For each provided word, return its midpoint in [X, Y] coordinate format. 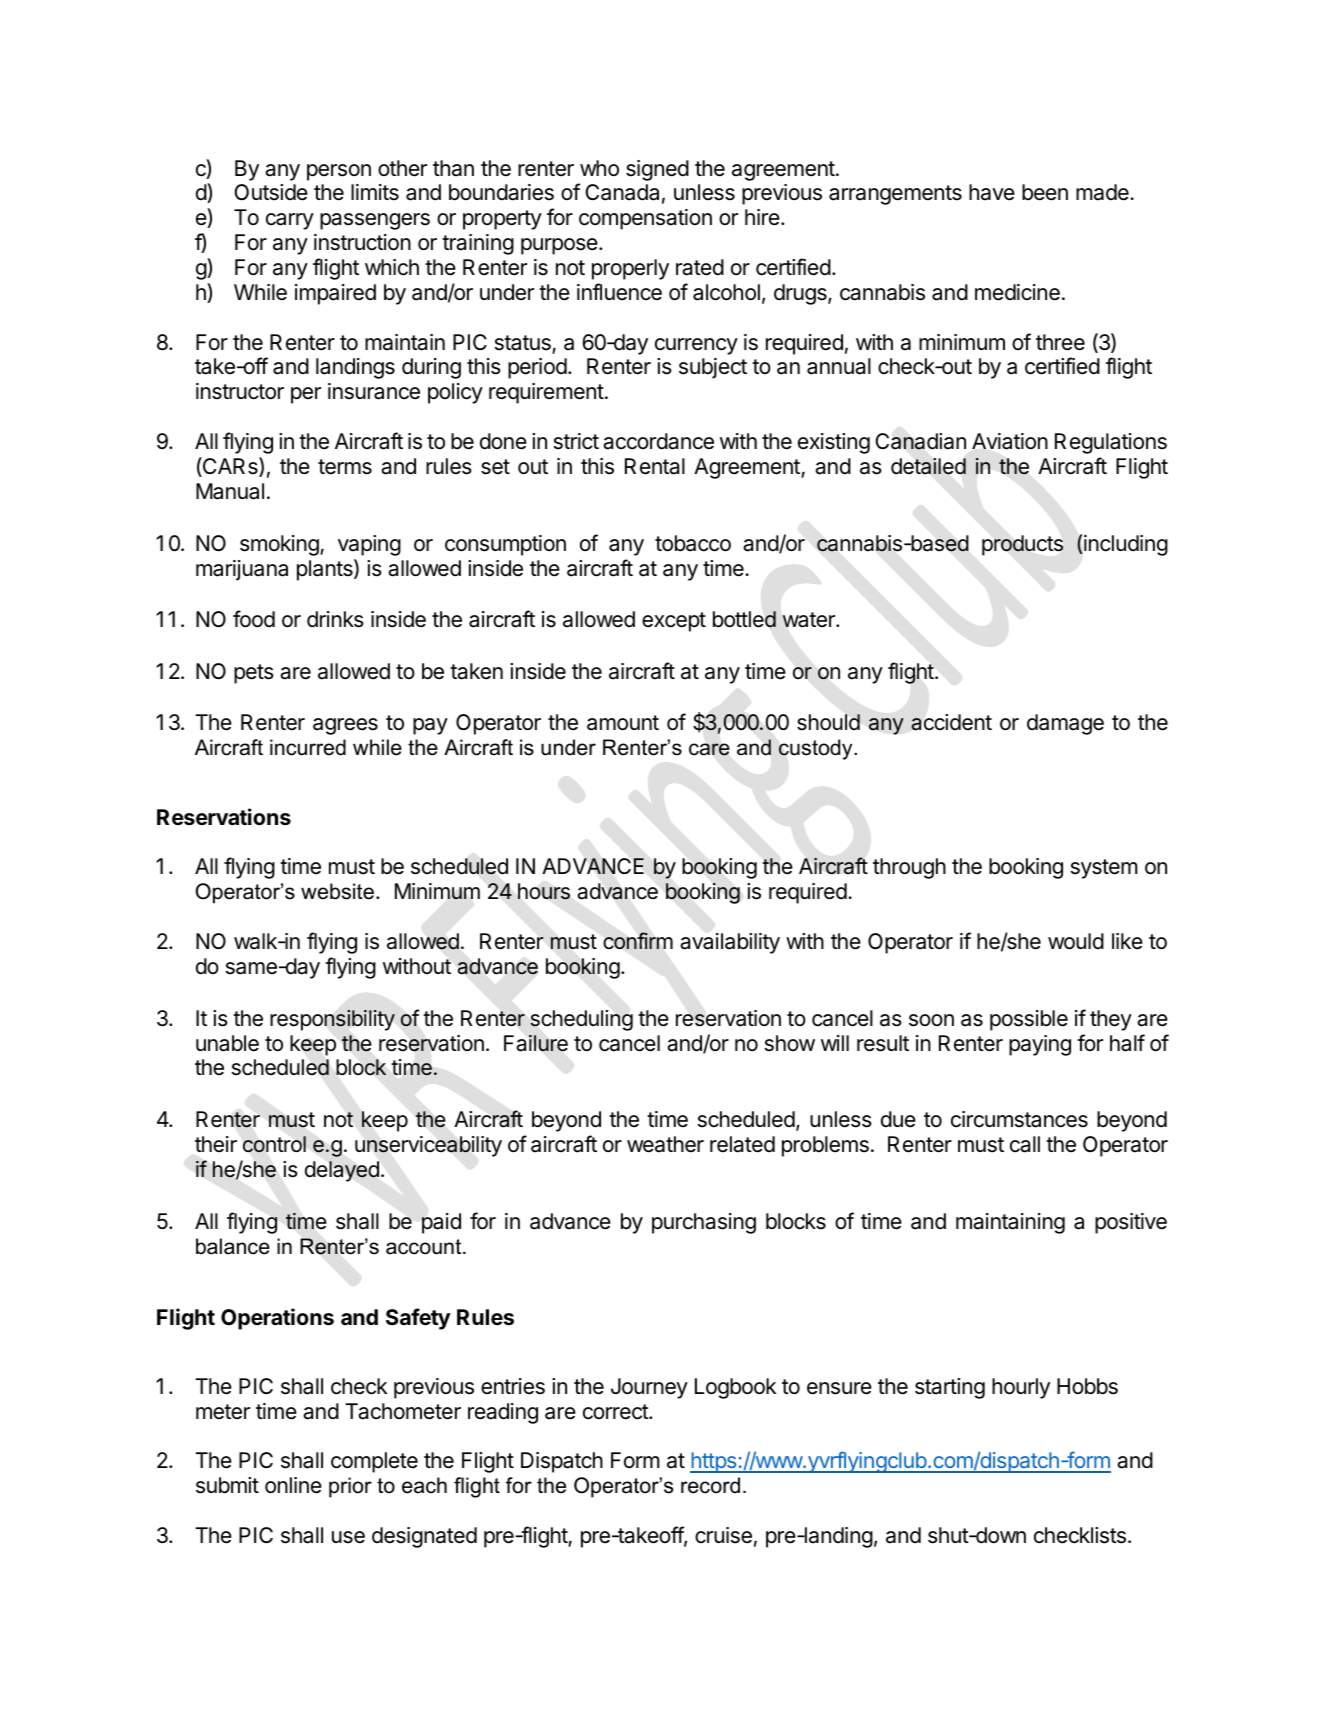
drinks [335, 619]
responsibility [332, 1020]
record [710, 1485]
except [674, 622]
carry [290, 221]
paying [1040, 1045]
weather [665, 1144]
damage [1065, 724]
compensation [645, 219]
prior [350, 1487]
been [1045, 192]
